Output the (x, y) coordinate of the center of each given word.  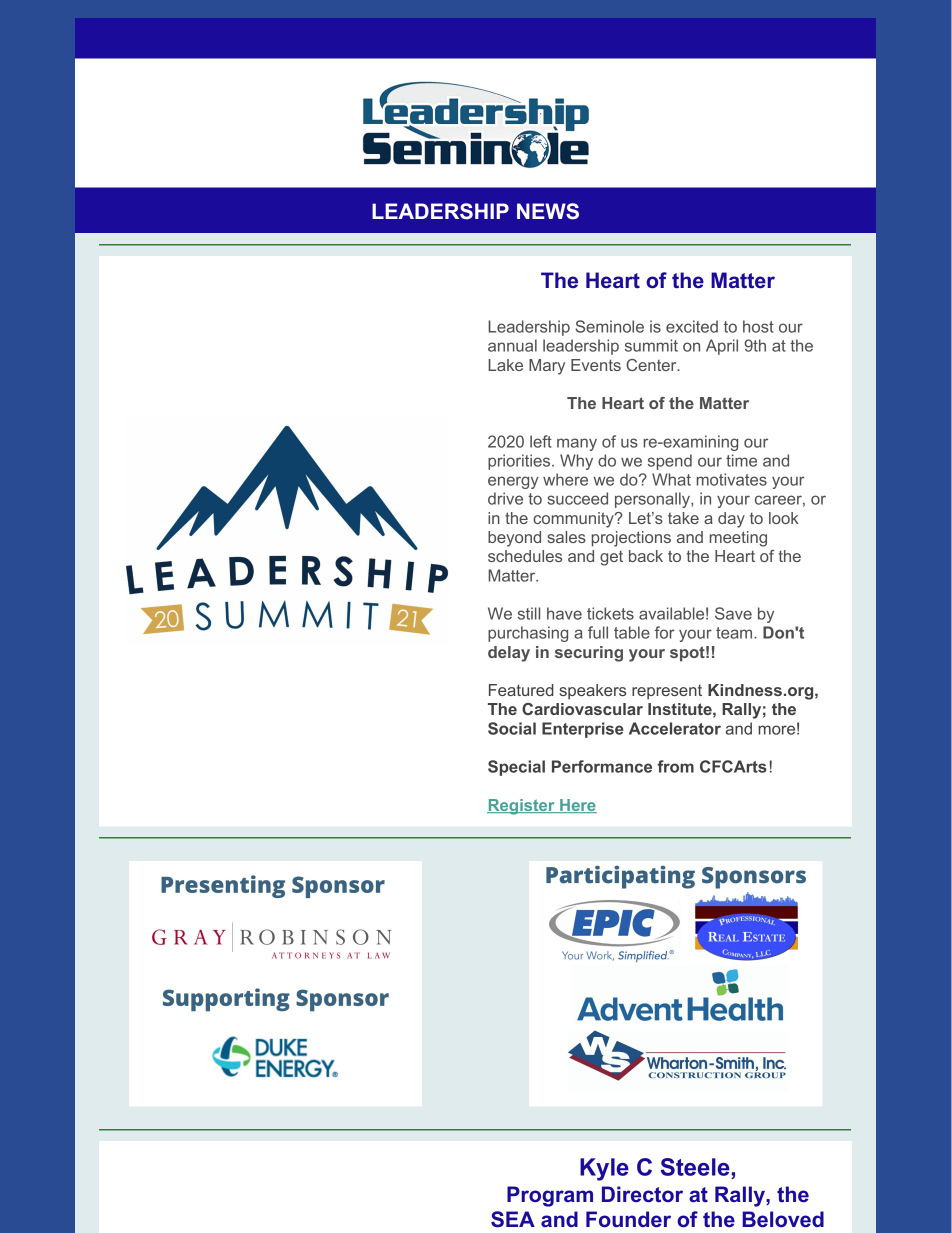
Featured (521, 690)
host (758, 326)
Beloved (783, 1219)
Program (550, 1196)
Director (642, 1194)
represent (667, 692)
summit (651, 345)
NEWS (548, 211)
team (735, 633)
